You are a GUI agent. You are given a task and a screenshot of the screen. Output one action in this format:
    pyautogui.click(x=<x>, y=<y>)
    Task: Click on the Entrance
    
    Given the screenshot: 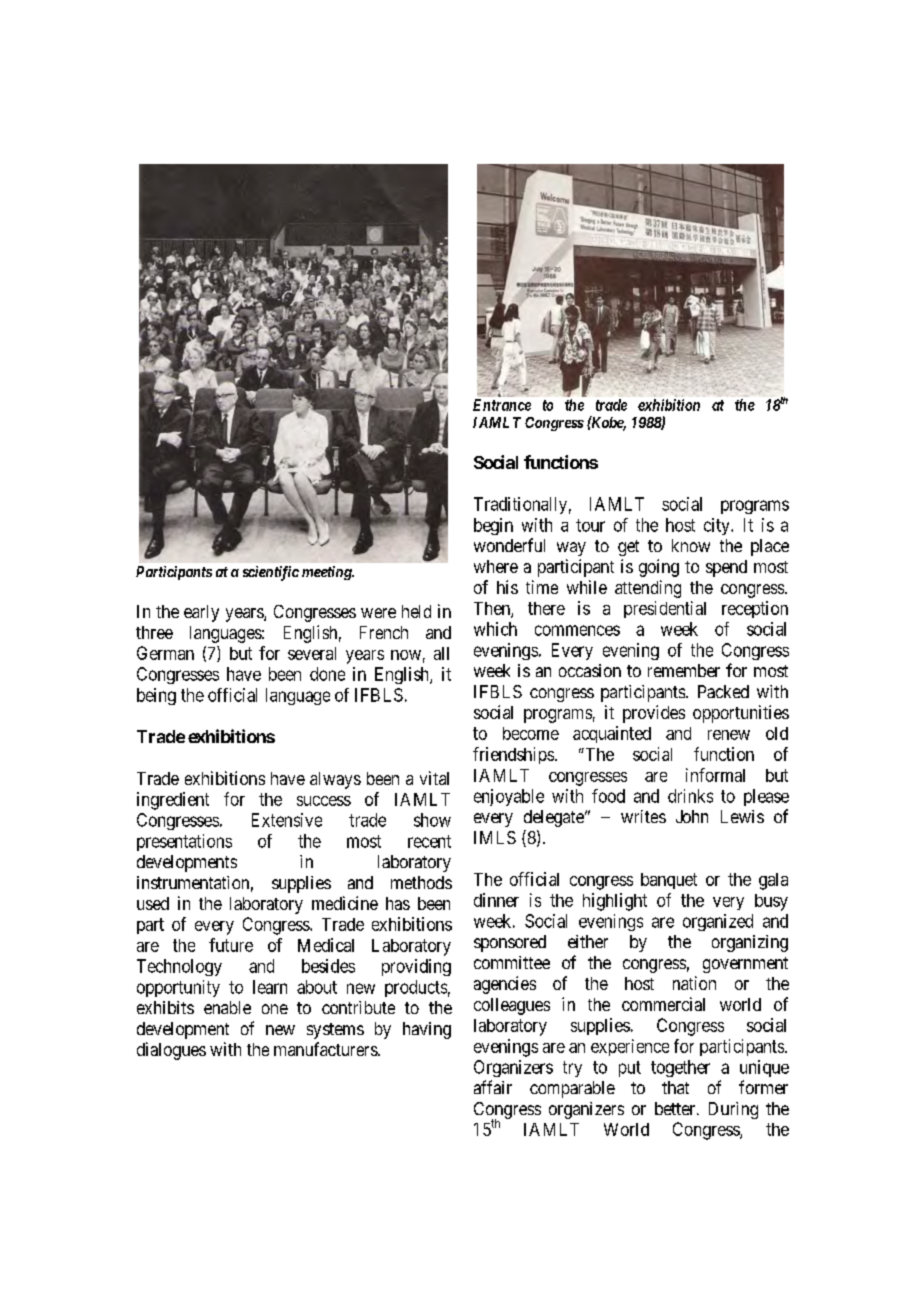 What is the action you would take?
    pyautogui.click(x=502, y=405)
